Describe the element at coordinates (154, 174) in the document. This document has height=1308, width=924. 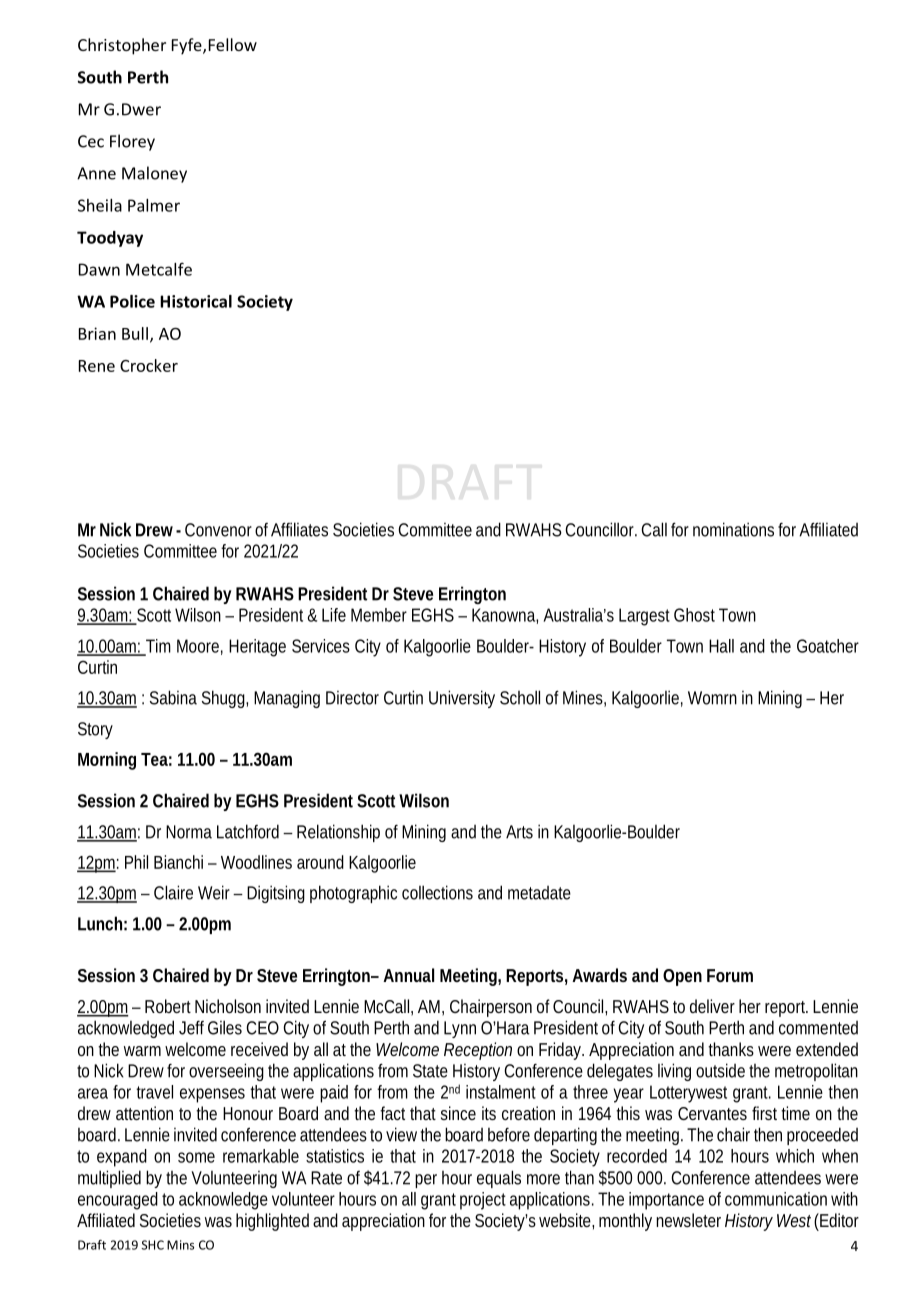
I see `Maloney` at that location.
